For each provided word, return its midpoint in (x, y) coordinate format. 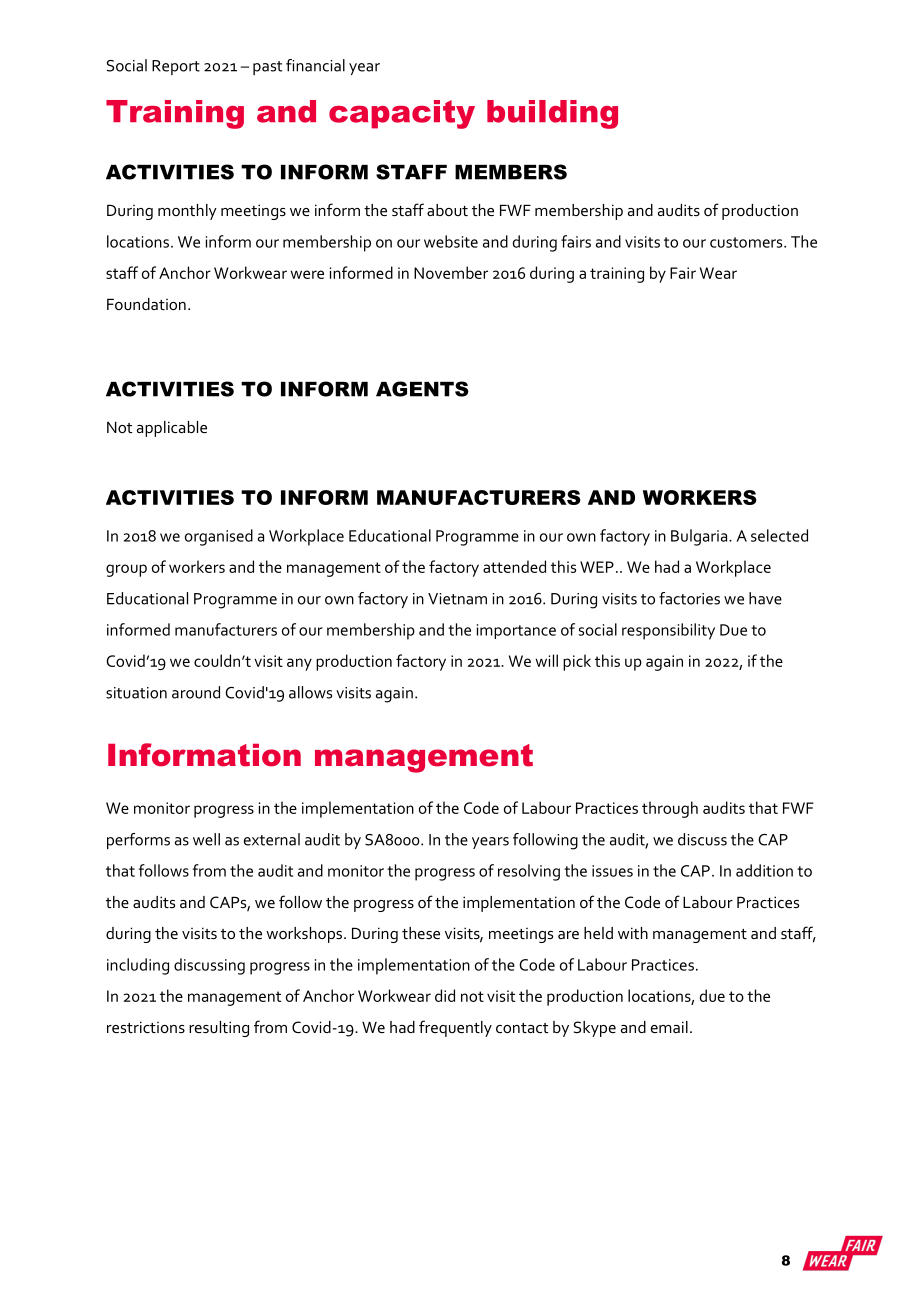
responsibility (668, 631)
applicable (172, 429)
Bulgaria (700, 537)
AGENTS (422, 389)
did (445, 995)
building (552, 114)
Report (176, 67)
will (546, 660)
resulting (219, 1029)
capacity (402, 114)
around (196, 692)
